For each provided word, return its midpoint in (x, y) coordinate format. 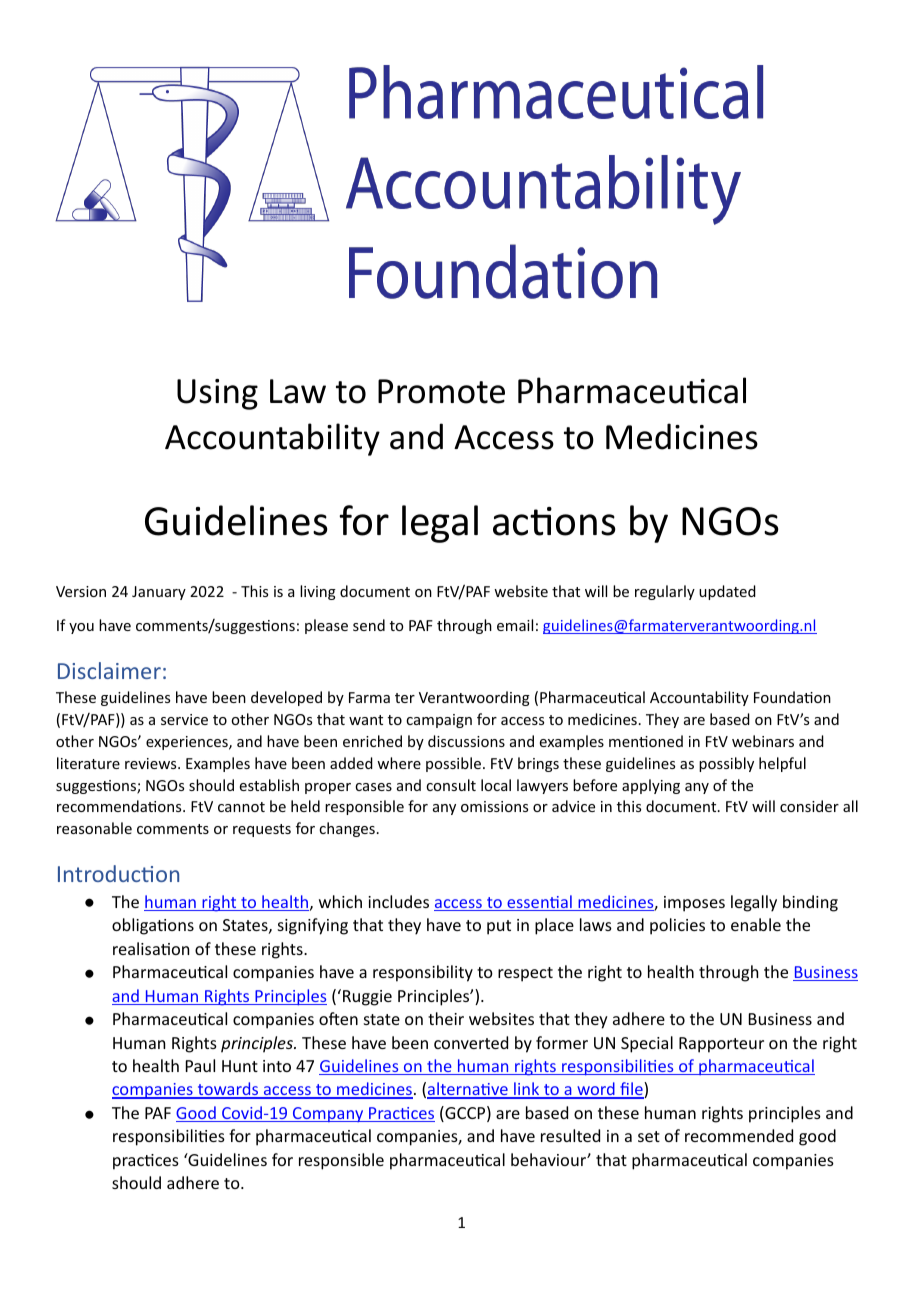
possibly (726, 764)
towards (228, 1090)
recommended (739, 1135)
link (527, 1090)
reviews (152, 763)
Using (217, 394)
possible (453, 764)
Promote (441, 391)
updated (727, 592)
